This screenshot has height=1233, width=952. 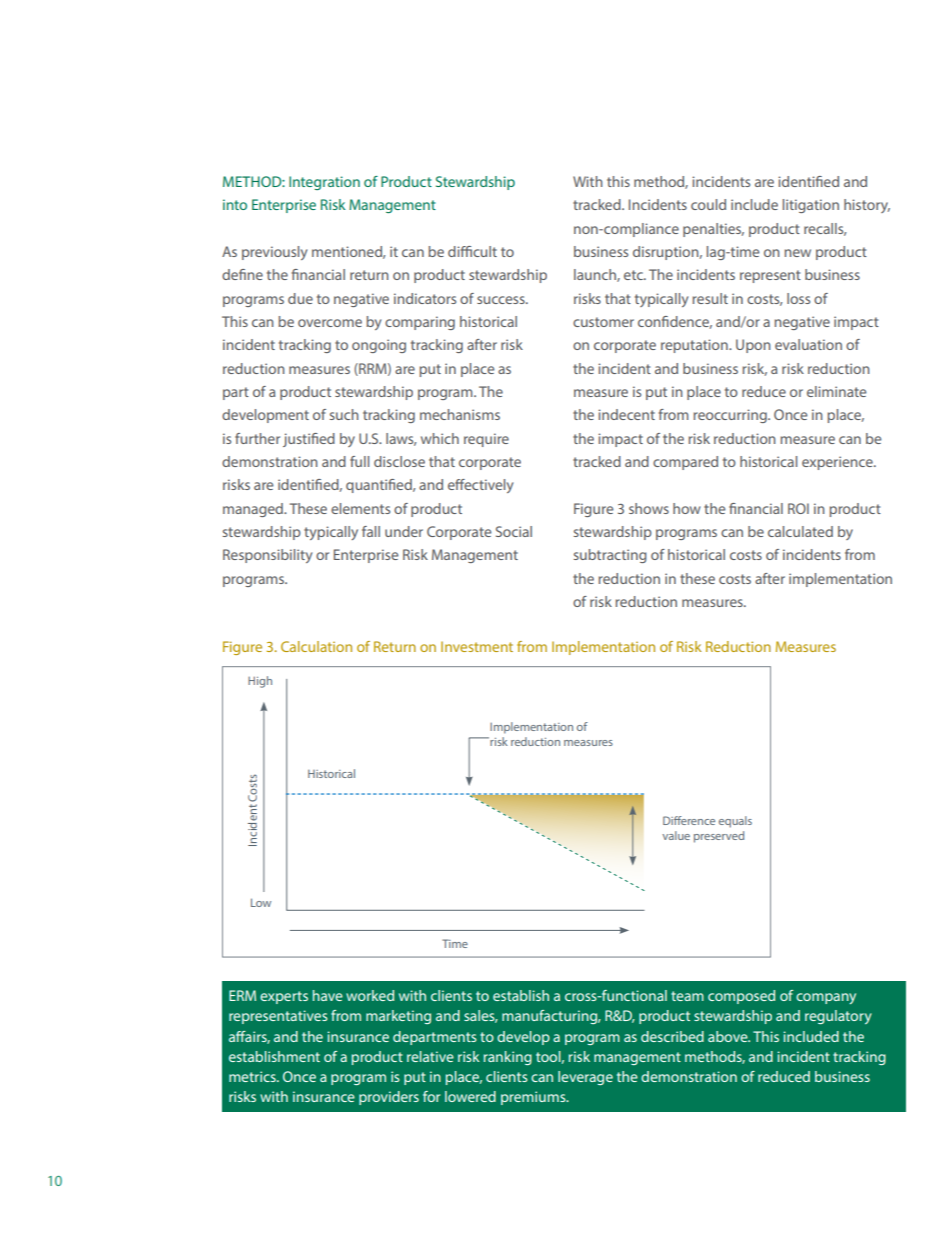 I want to click on metrics, so click(x=253, y=1076).
